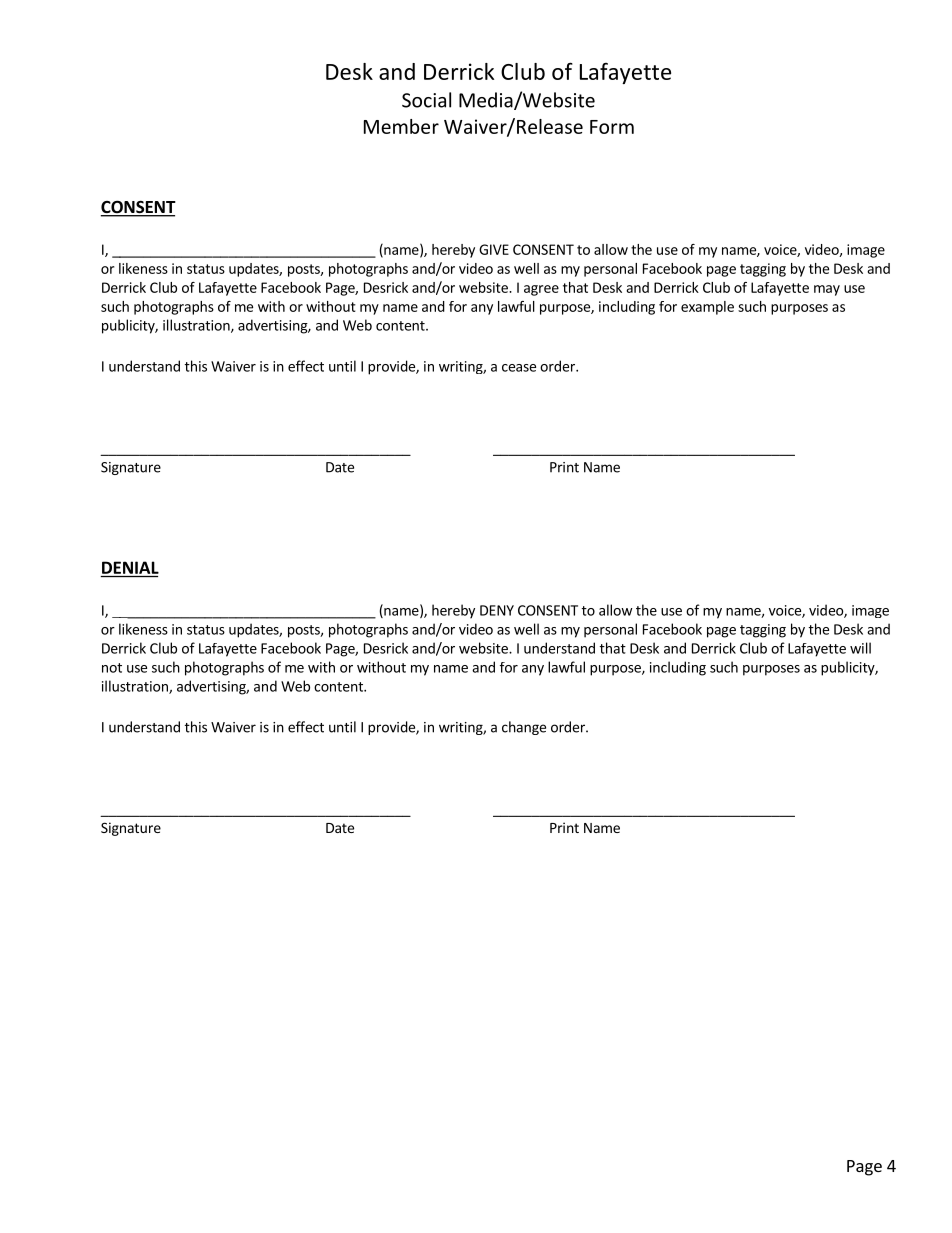 This screenshot has width=952, height=1233. What do you see at coordinates (112, 668) in the screenshot?
I see `not` at bounding box center [112, 668].
